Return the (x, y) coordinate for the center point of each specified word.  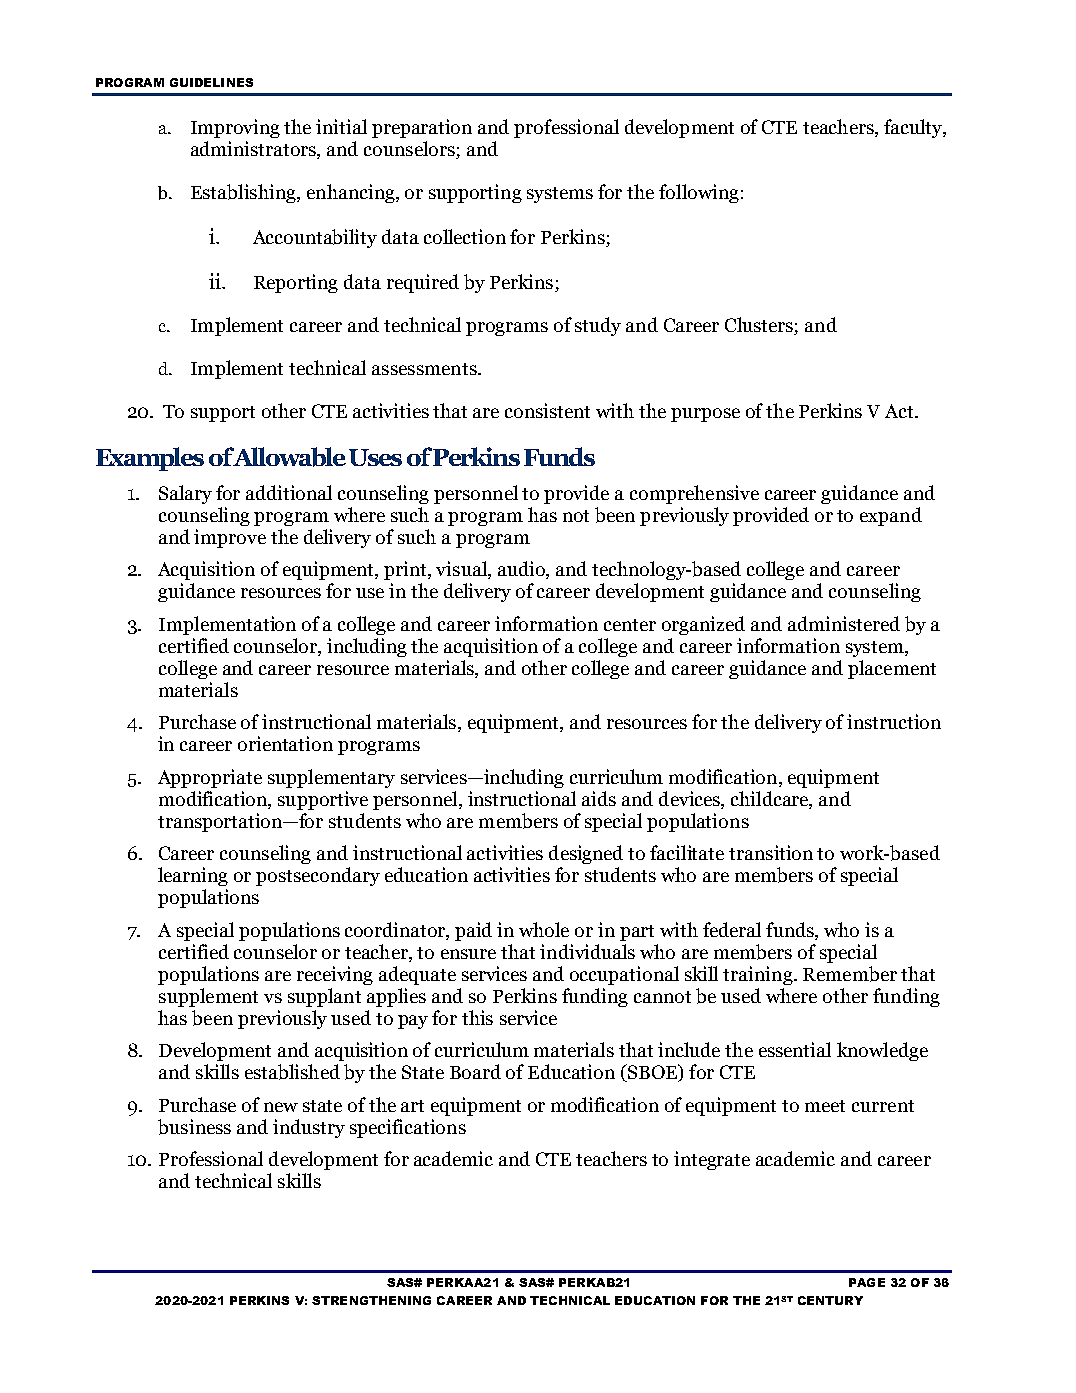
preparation (422, 128)
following (699, 193)
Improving (235, 128)
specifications (408, 1128)
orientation (285, 743)
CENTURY (830, 1300)
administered (844, 623)
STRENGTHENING (371, 1300)
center (630, 625)
